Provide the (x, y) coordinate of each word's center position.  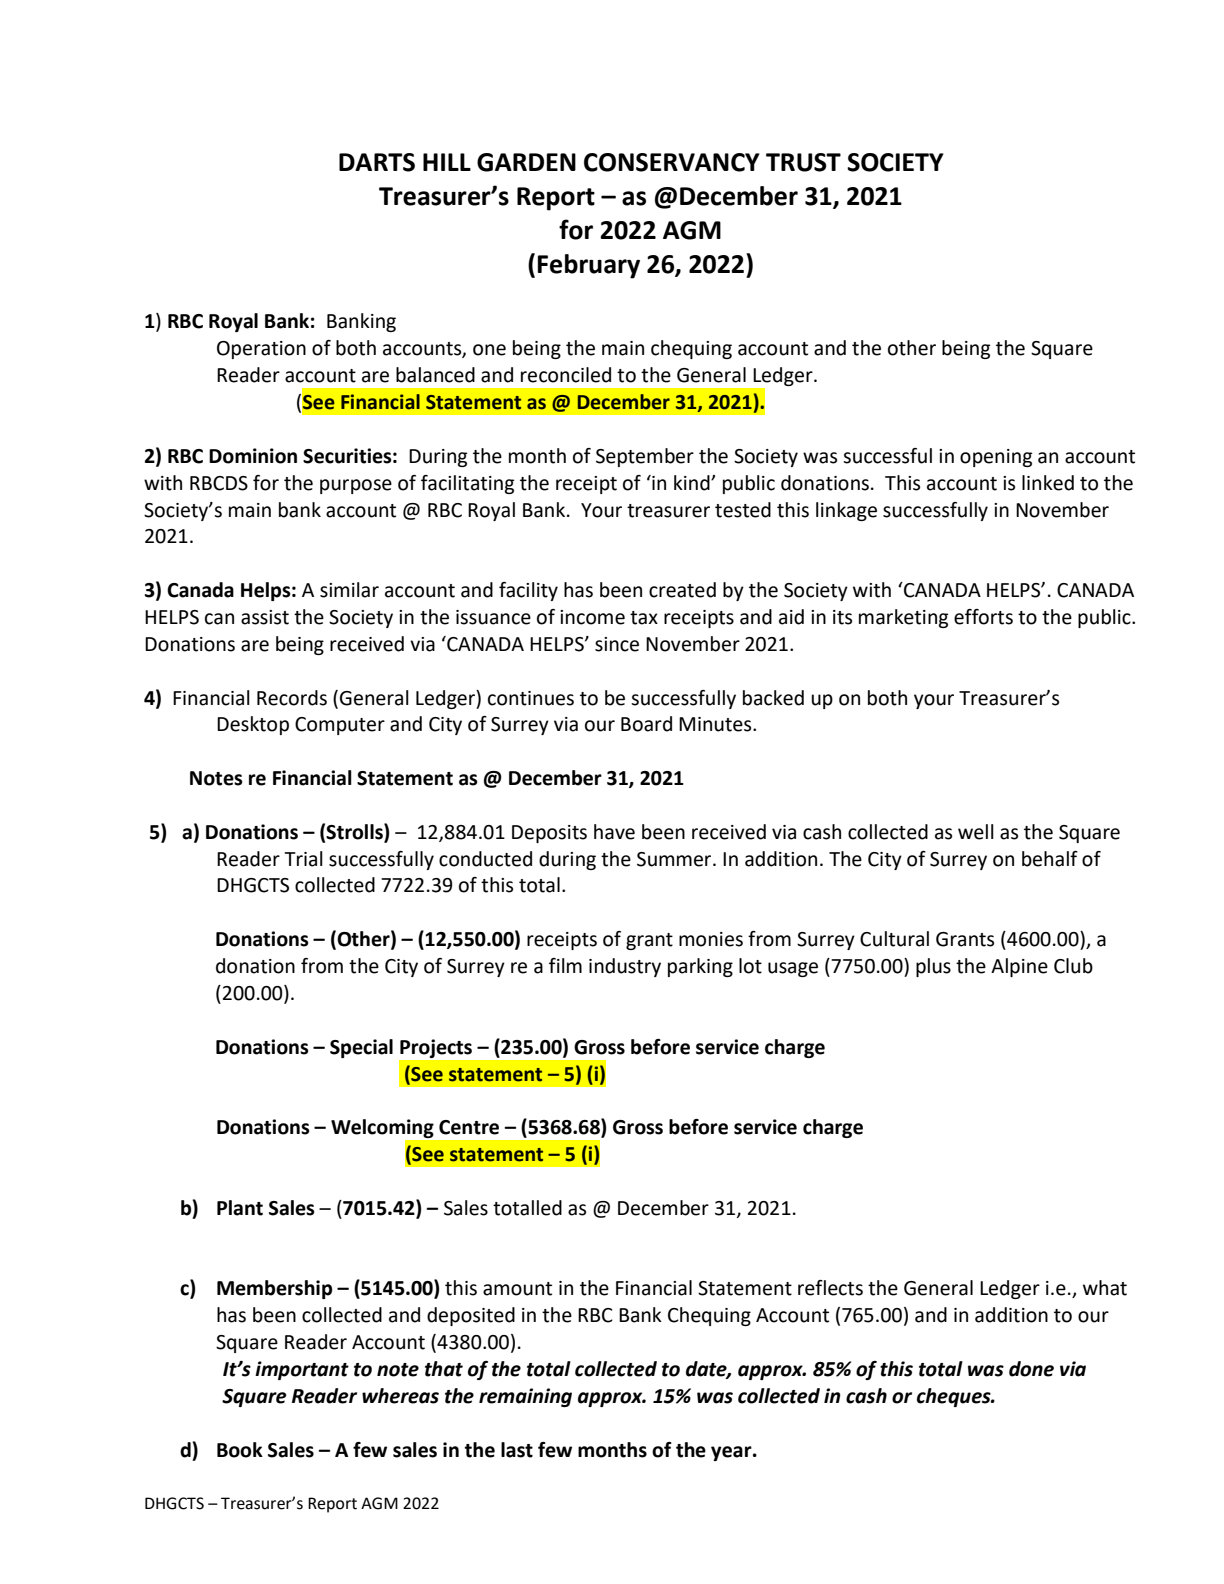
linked (1048, 483)
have (614, 832)
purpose (356, 486)
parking (700, 967)
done (1031, 1369)
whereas (400, 1396)
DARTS (377, 162)
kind (693, 483)
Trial (304, 859)
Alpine (1019, 967)
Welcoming (383, 1130)
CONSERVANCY (672, 162)
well (976, 832)
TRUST (803, 162)
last (517, 1450)
